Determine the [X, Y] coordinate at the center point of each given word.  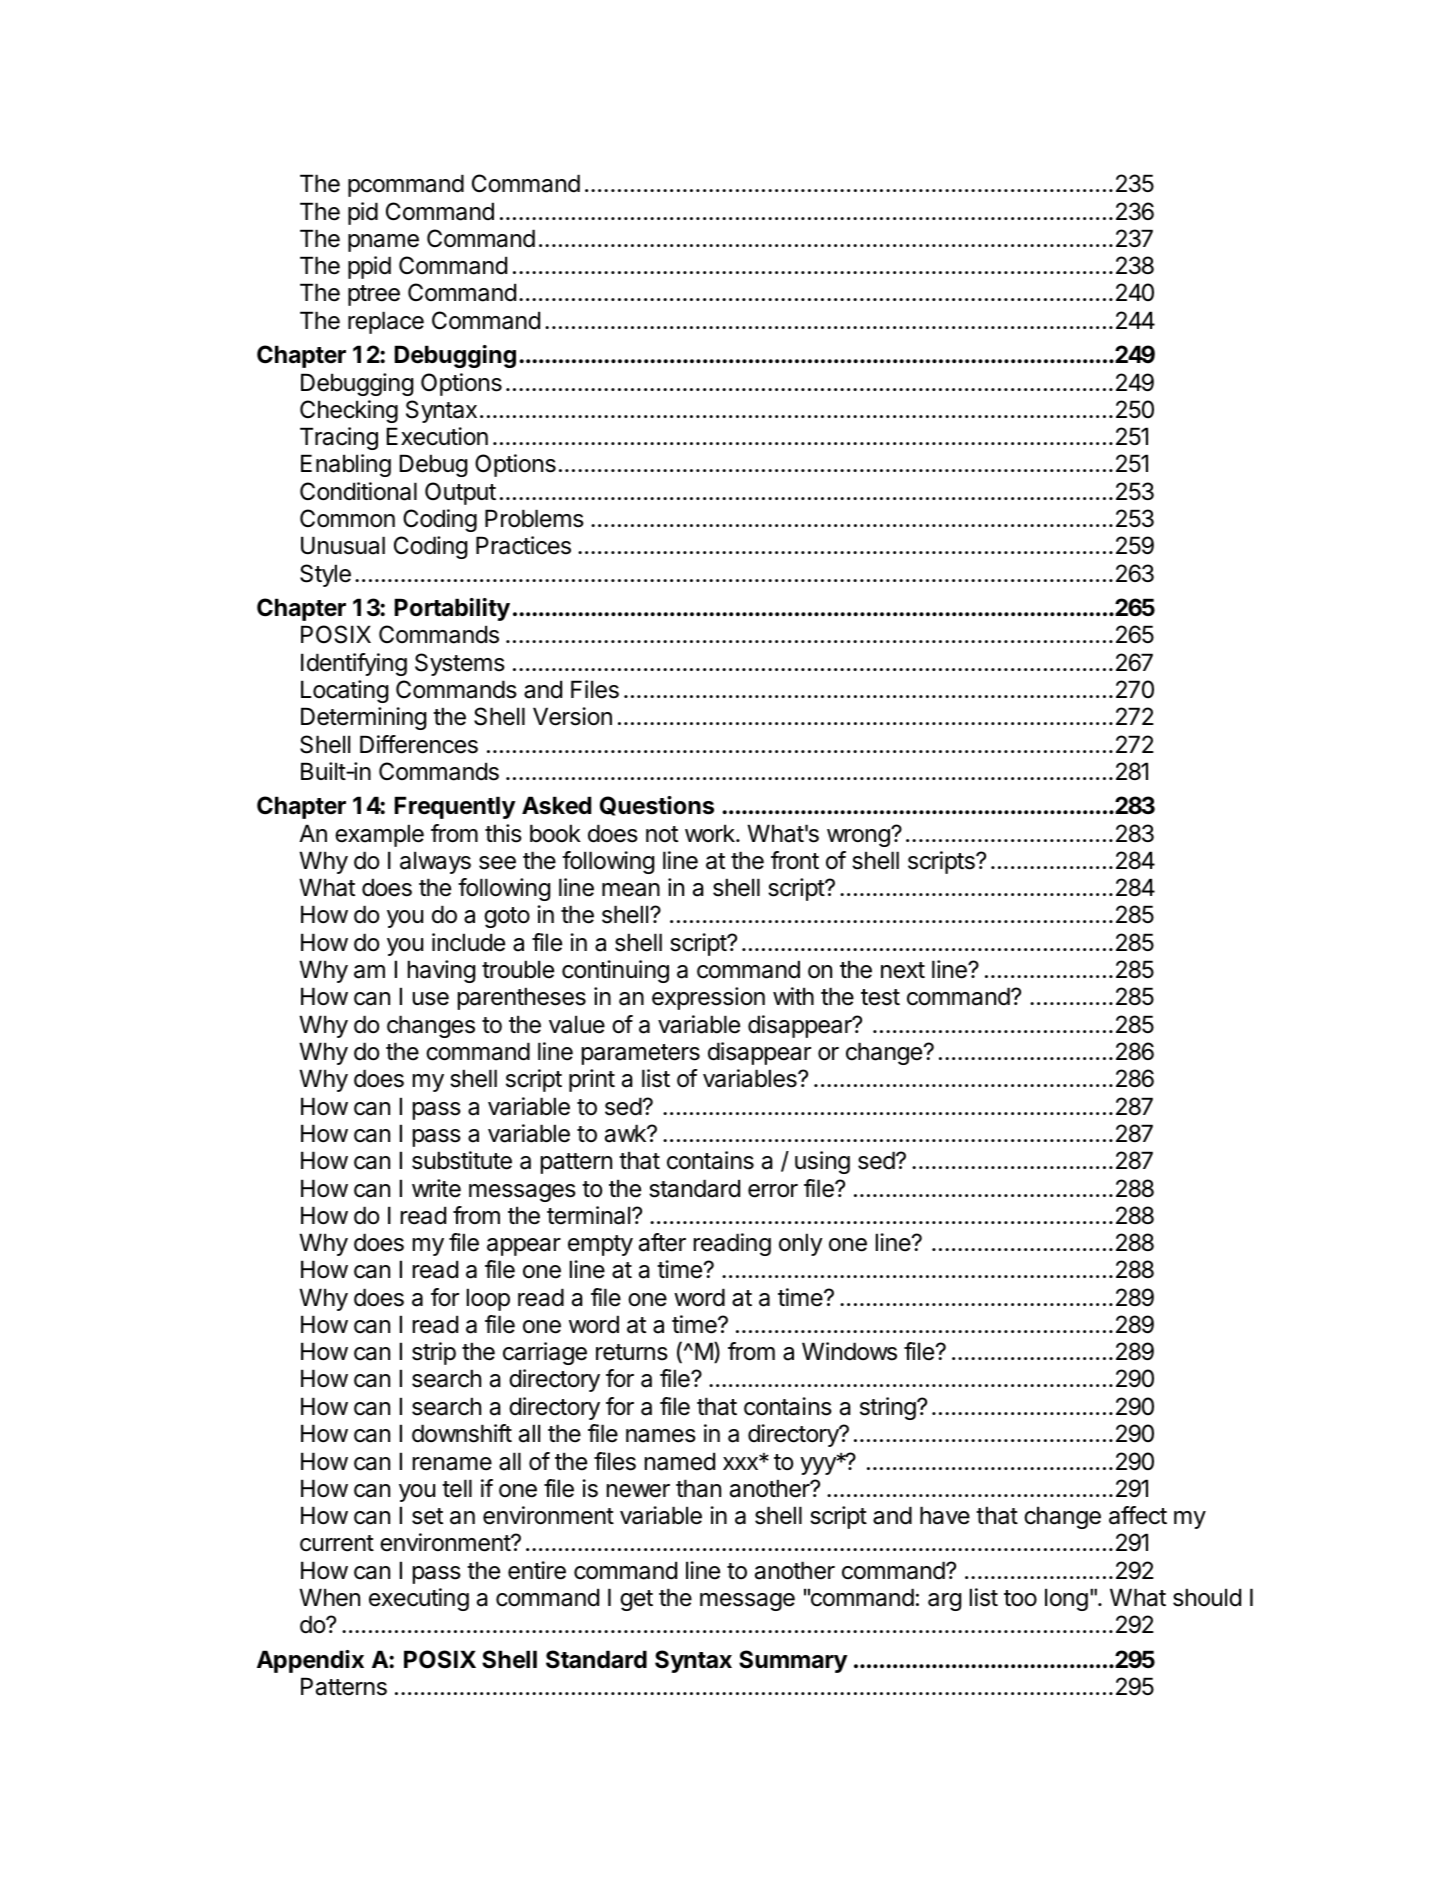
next [903, 970]
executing [419, 1599]
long [1066, 1599]
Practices [523, 545]
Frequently [455, 807]
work [711, 833]
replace [386, 322]
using [822, 1162]
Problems [534, 518]
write [436, 1188]
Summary [793, 1661]
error [773, 1191]
